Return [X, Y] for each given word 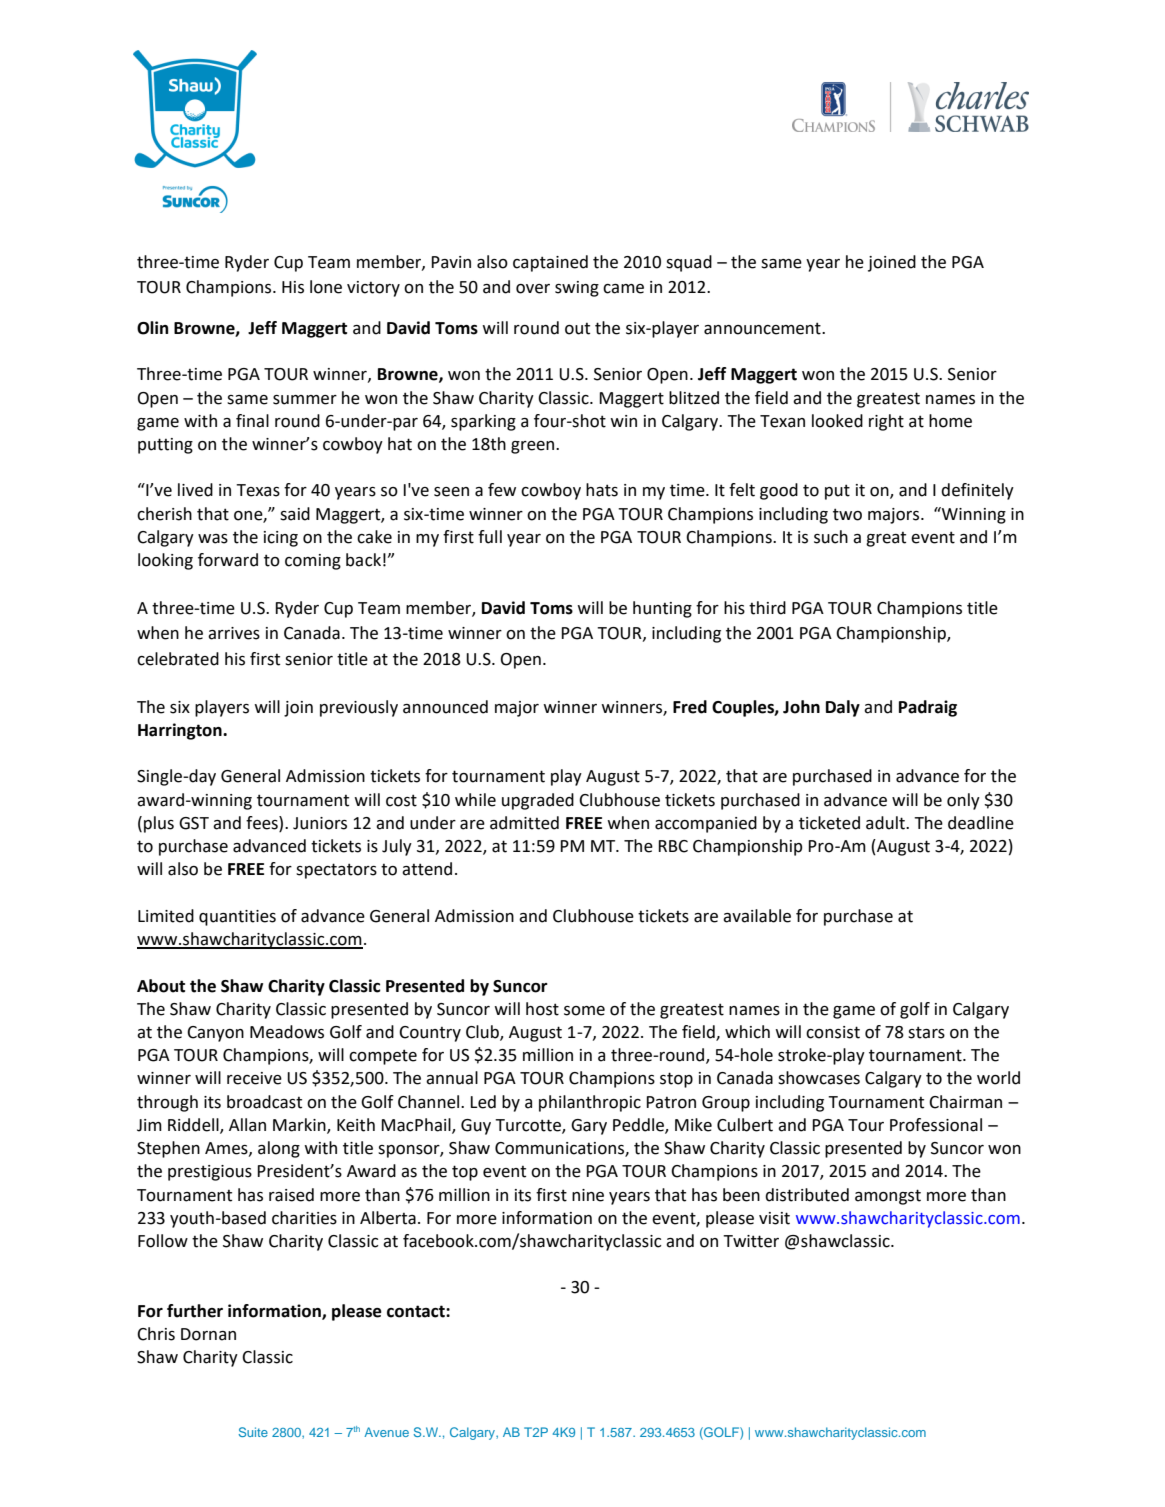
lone [326, 287]
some [584, 1011]
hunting [662, 609]
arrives [234, 633]
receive [254, 1078]
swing [577, 289]
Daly [843, 708]
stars [926, 1032]
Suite [253, 1432]
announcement [763, 328]
